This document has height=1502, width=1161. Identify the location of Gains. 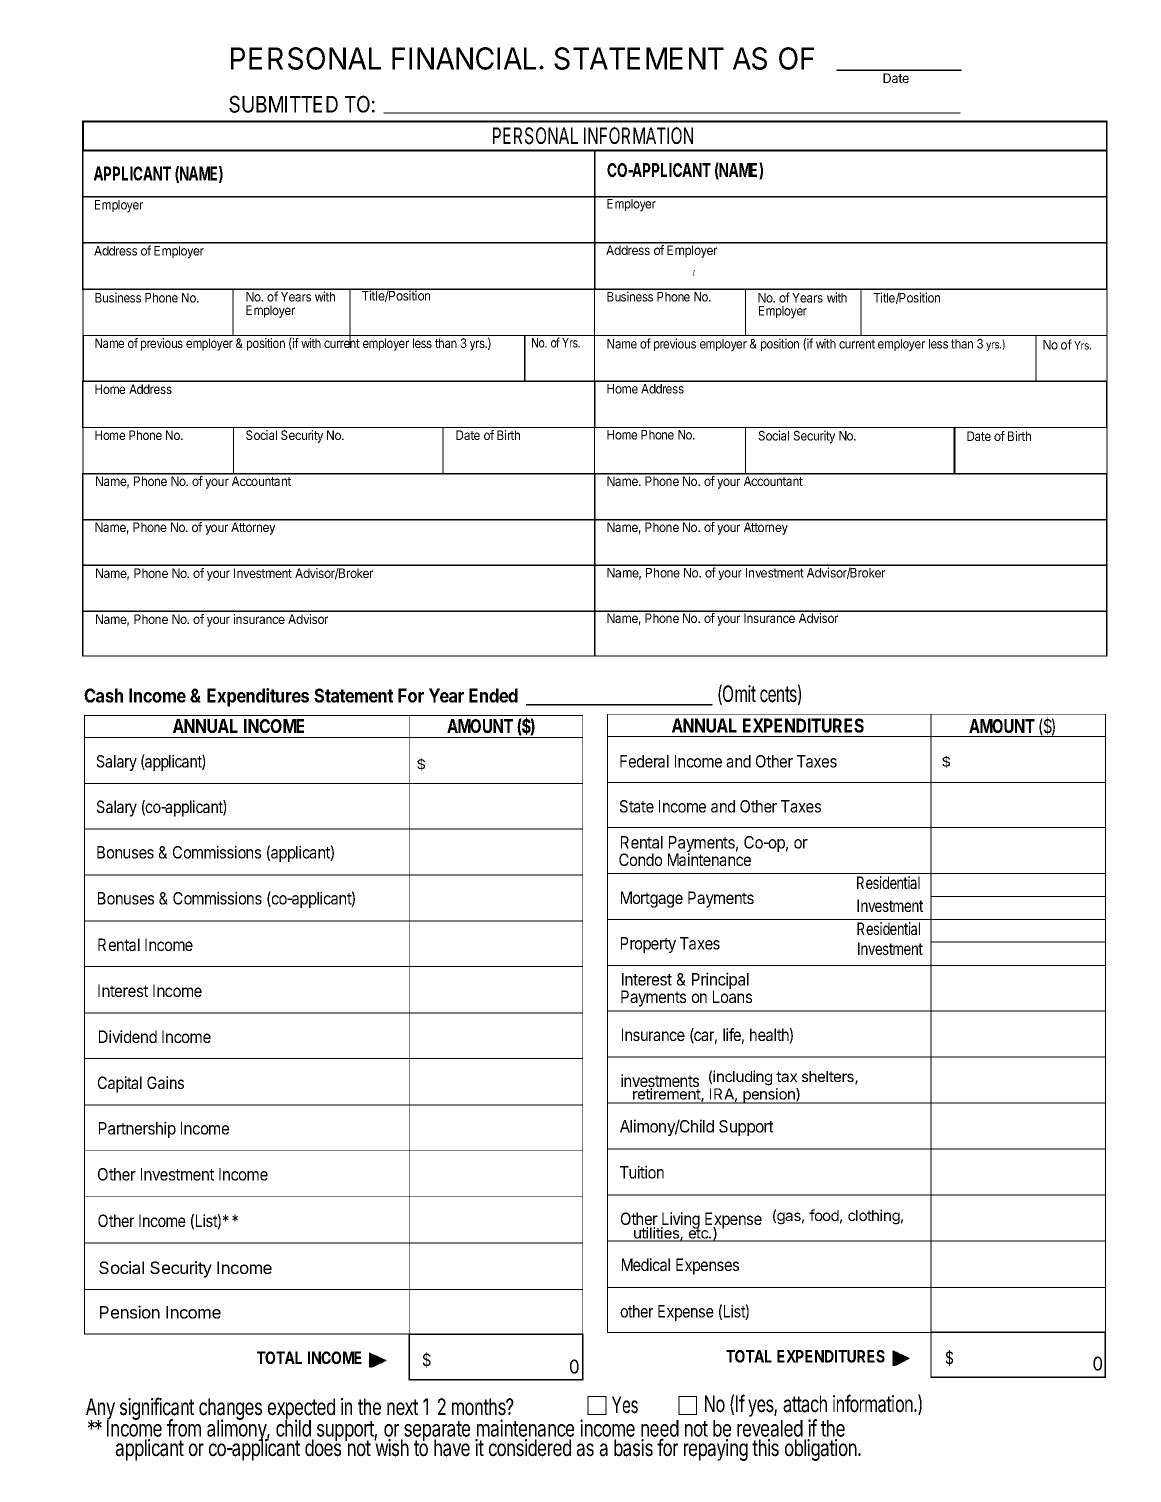
(165, 1082).
